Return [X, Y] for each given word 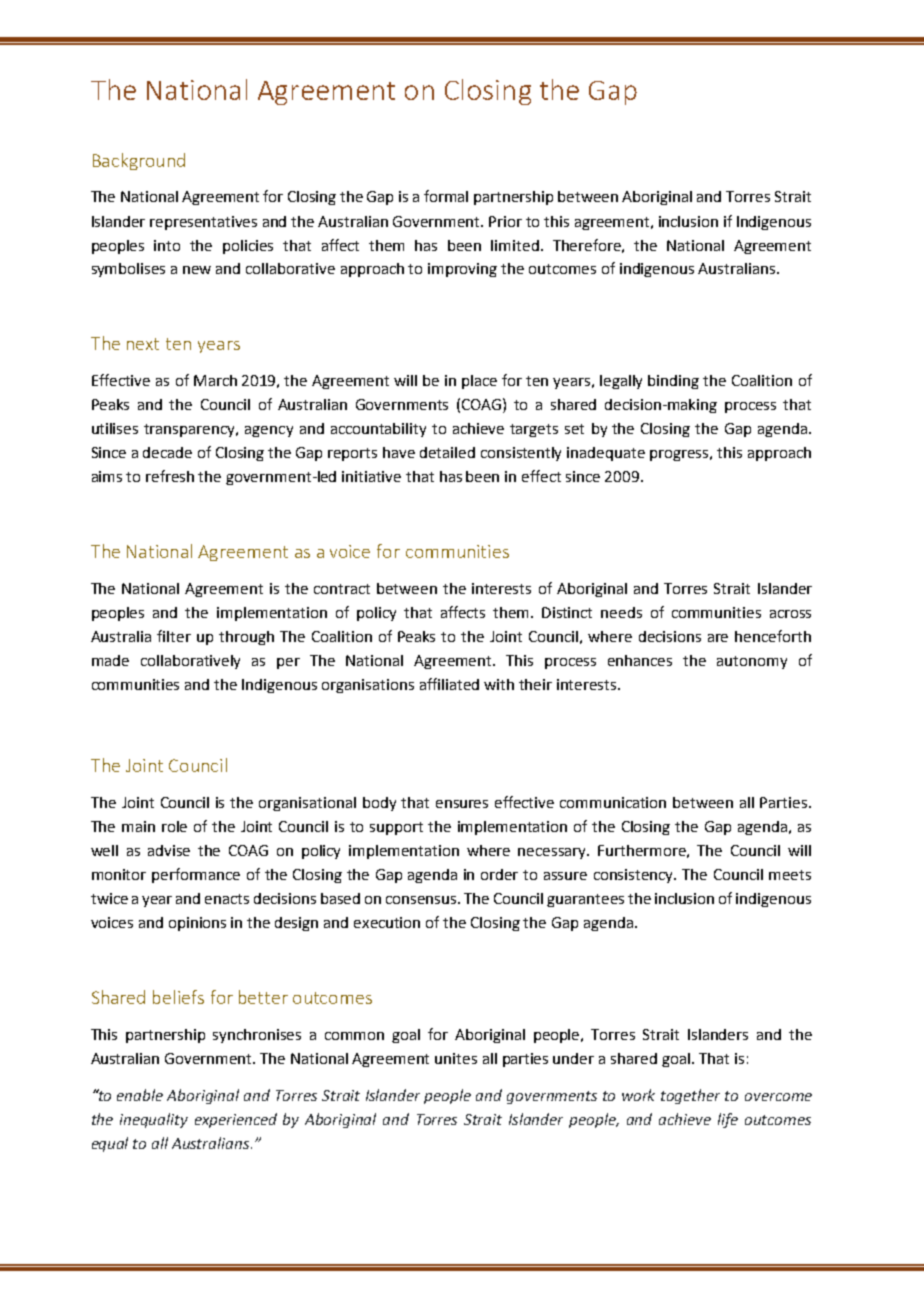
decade [167, 452]
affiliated [449, 684]
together [690, 1096]
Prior [505, 221]
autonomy [752, 662]
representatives [203, 223]
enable [140, 1095]
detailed [447, 452]
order [499, 874]
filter [174, 636]
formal [446, 196]
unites [456, 1058]
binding [673, 382]
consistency [635, 876]
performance [196, 875]
